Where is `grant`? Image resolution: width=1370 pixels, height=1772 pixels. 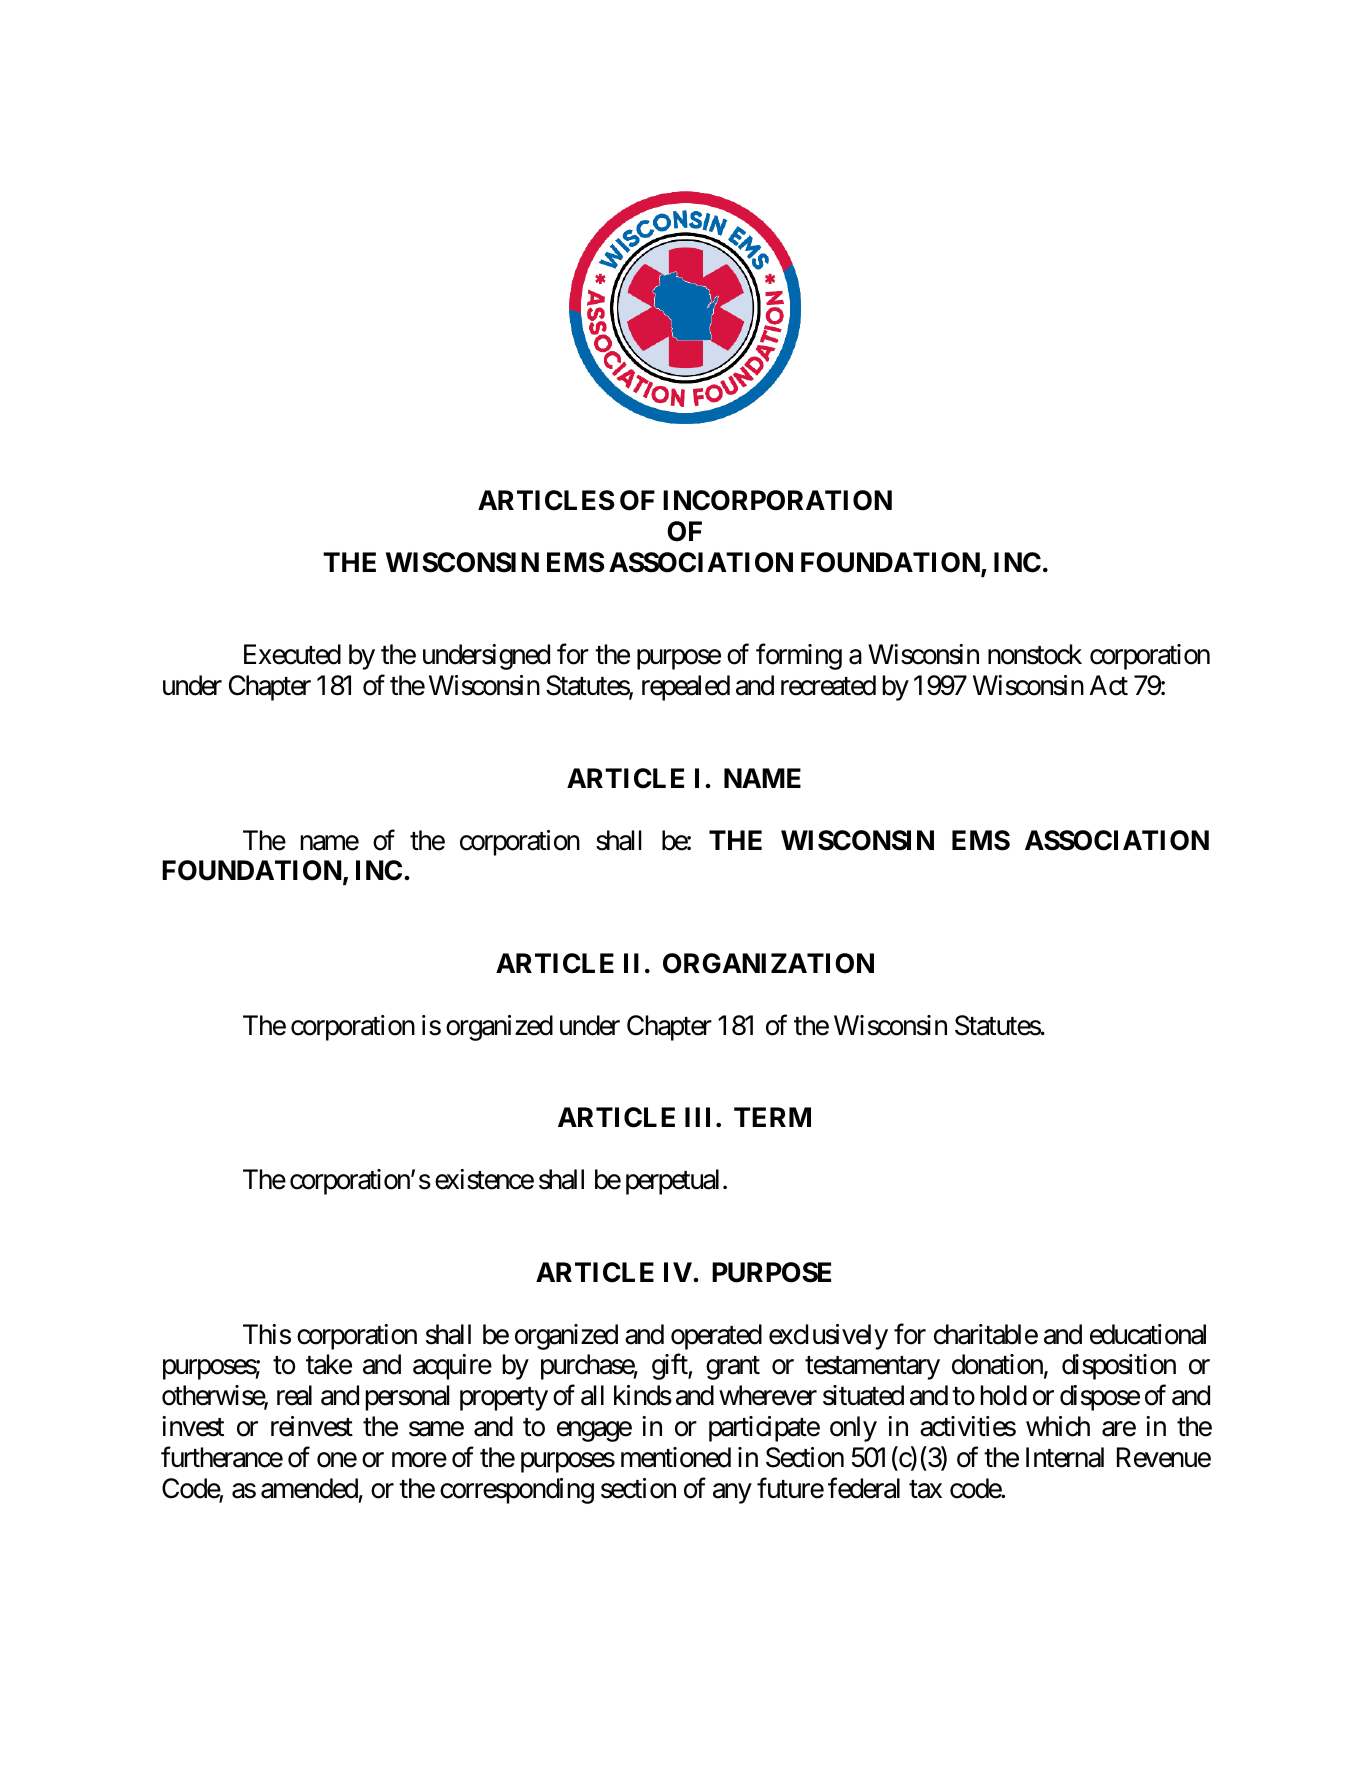
grant is located at coordinates (733, 1368).
